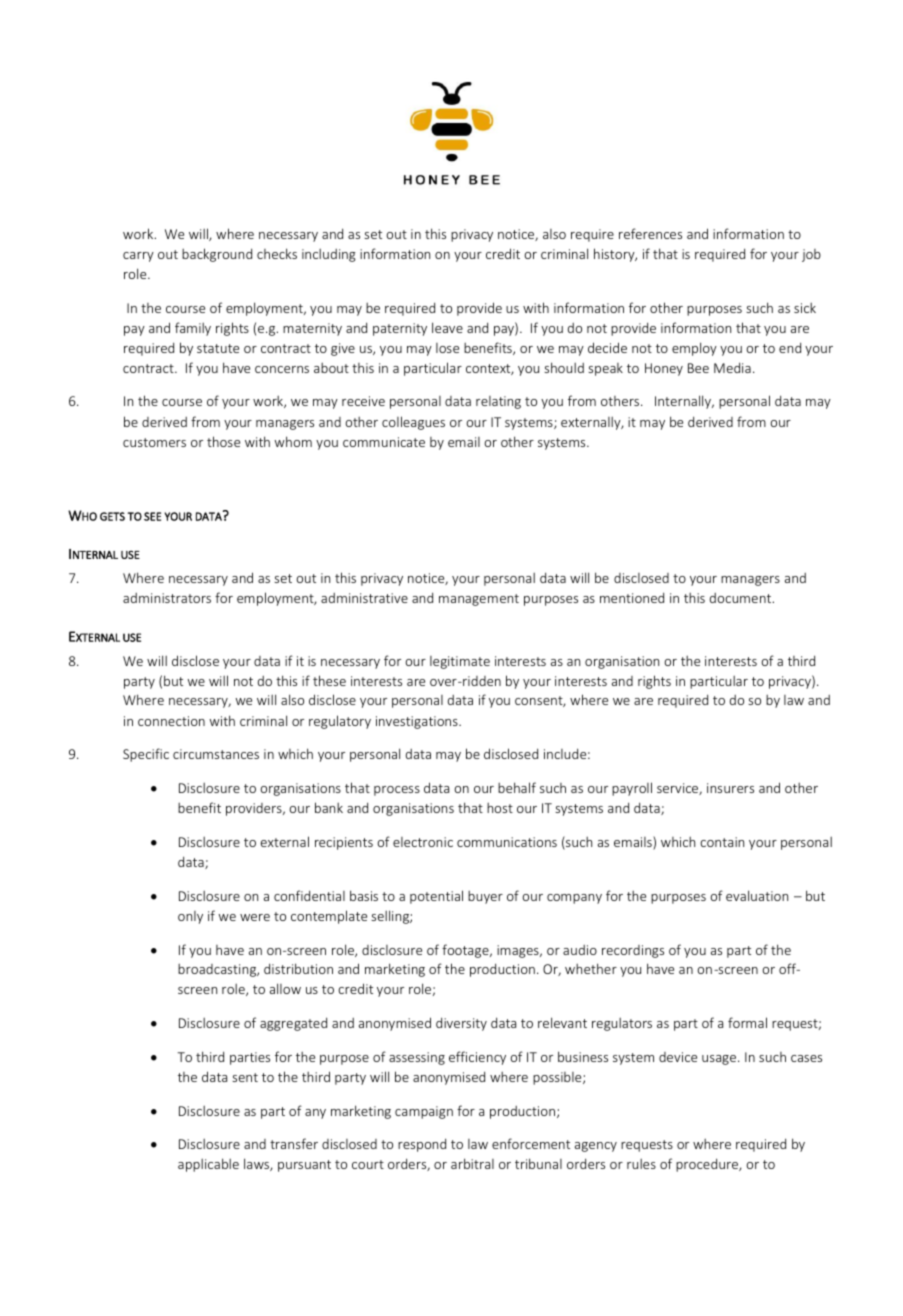 Image resolution: width=903 pixels, height=1316 pixels. What do you see at coordinates (223, 441) in the image?
I see `those` at bounding box center [223, 441].
